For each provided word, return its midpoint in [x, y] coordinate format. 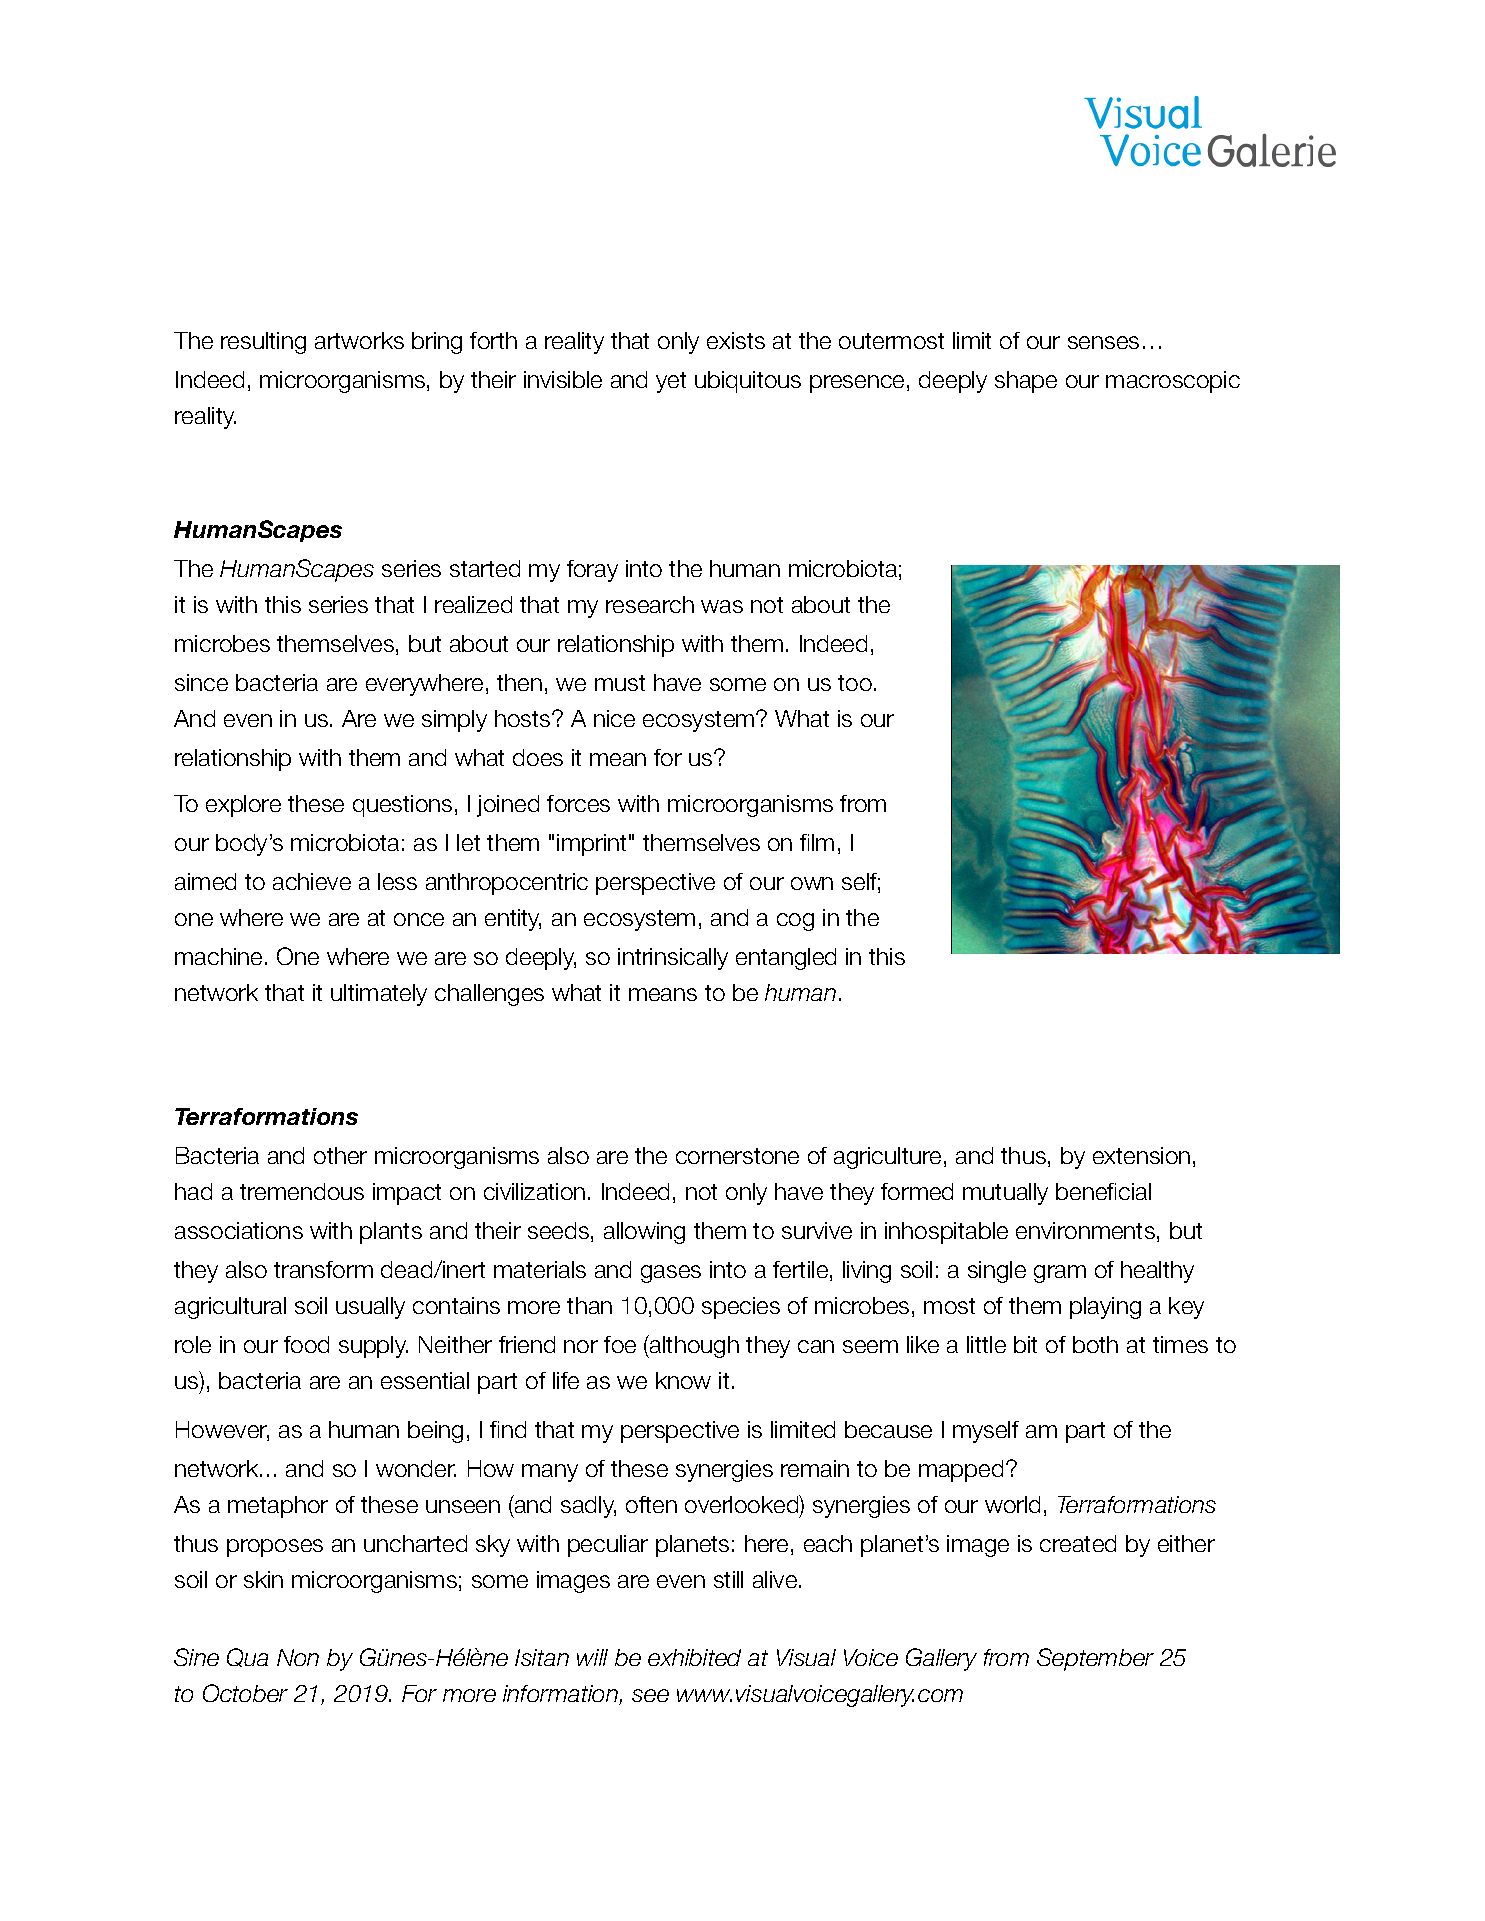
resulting [263, 343]
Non [298, 1657]
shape [1026, 382]
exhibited [694, 1657]
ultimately [379, 995]
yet [671, 382]
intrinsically [673, 959]
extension [1141, 1155]
